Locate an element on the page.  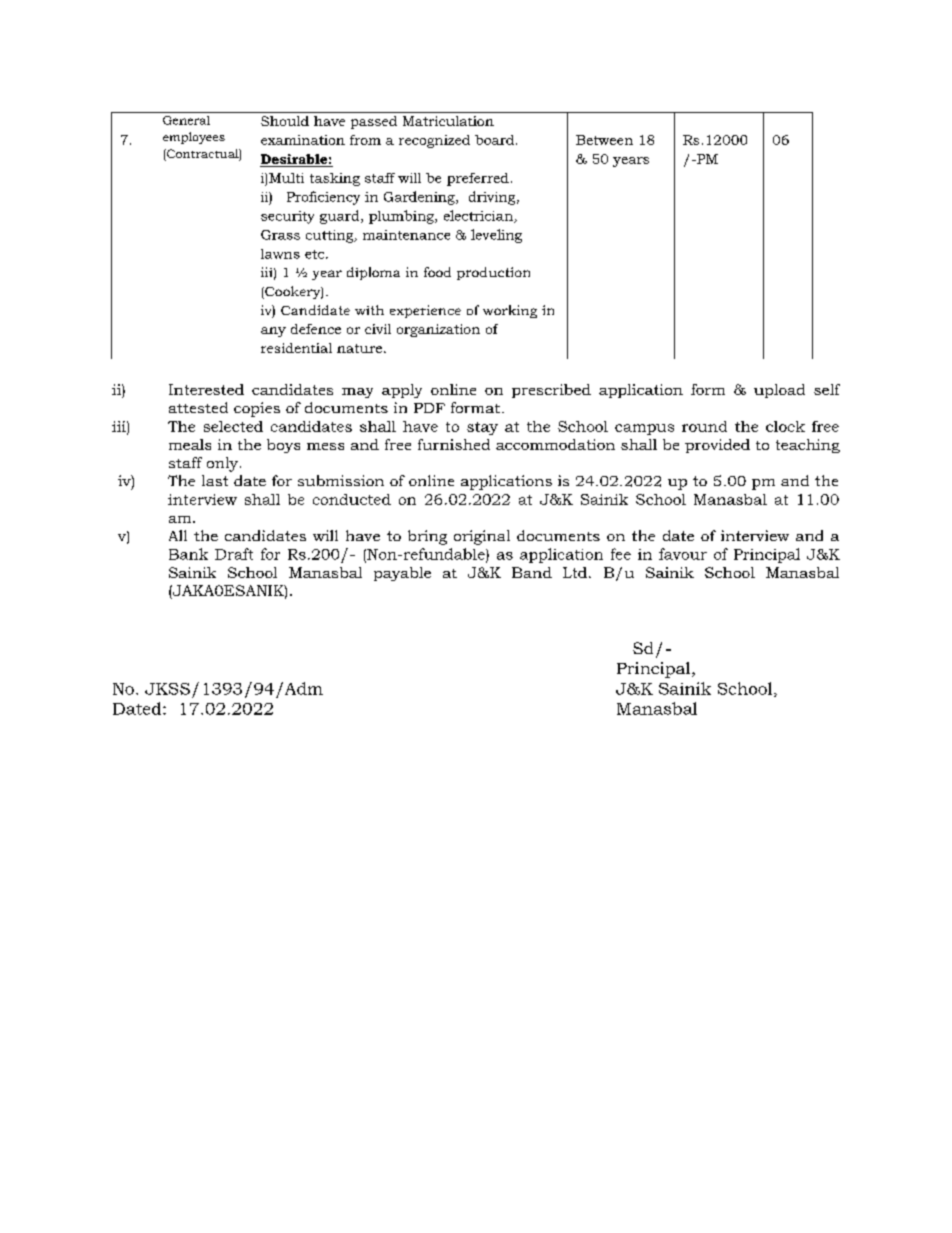
upload is located at coordinates (779, 391).
